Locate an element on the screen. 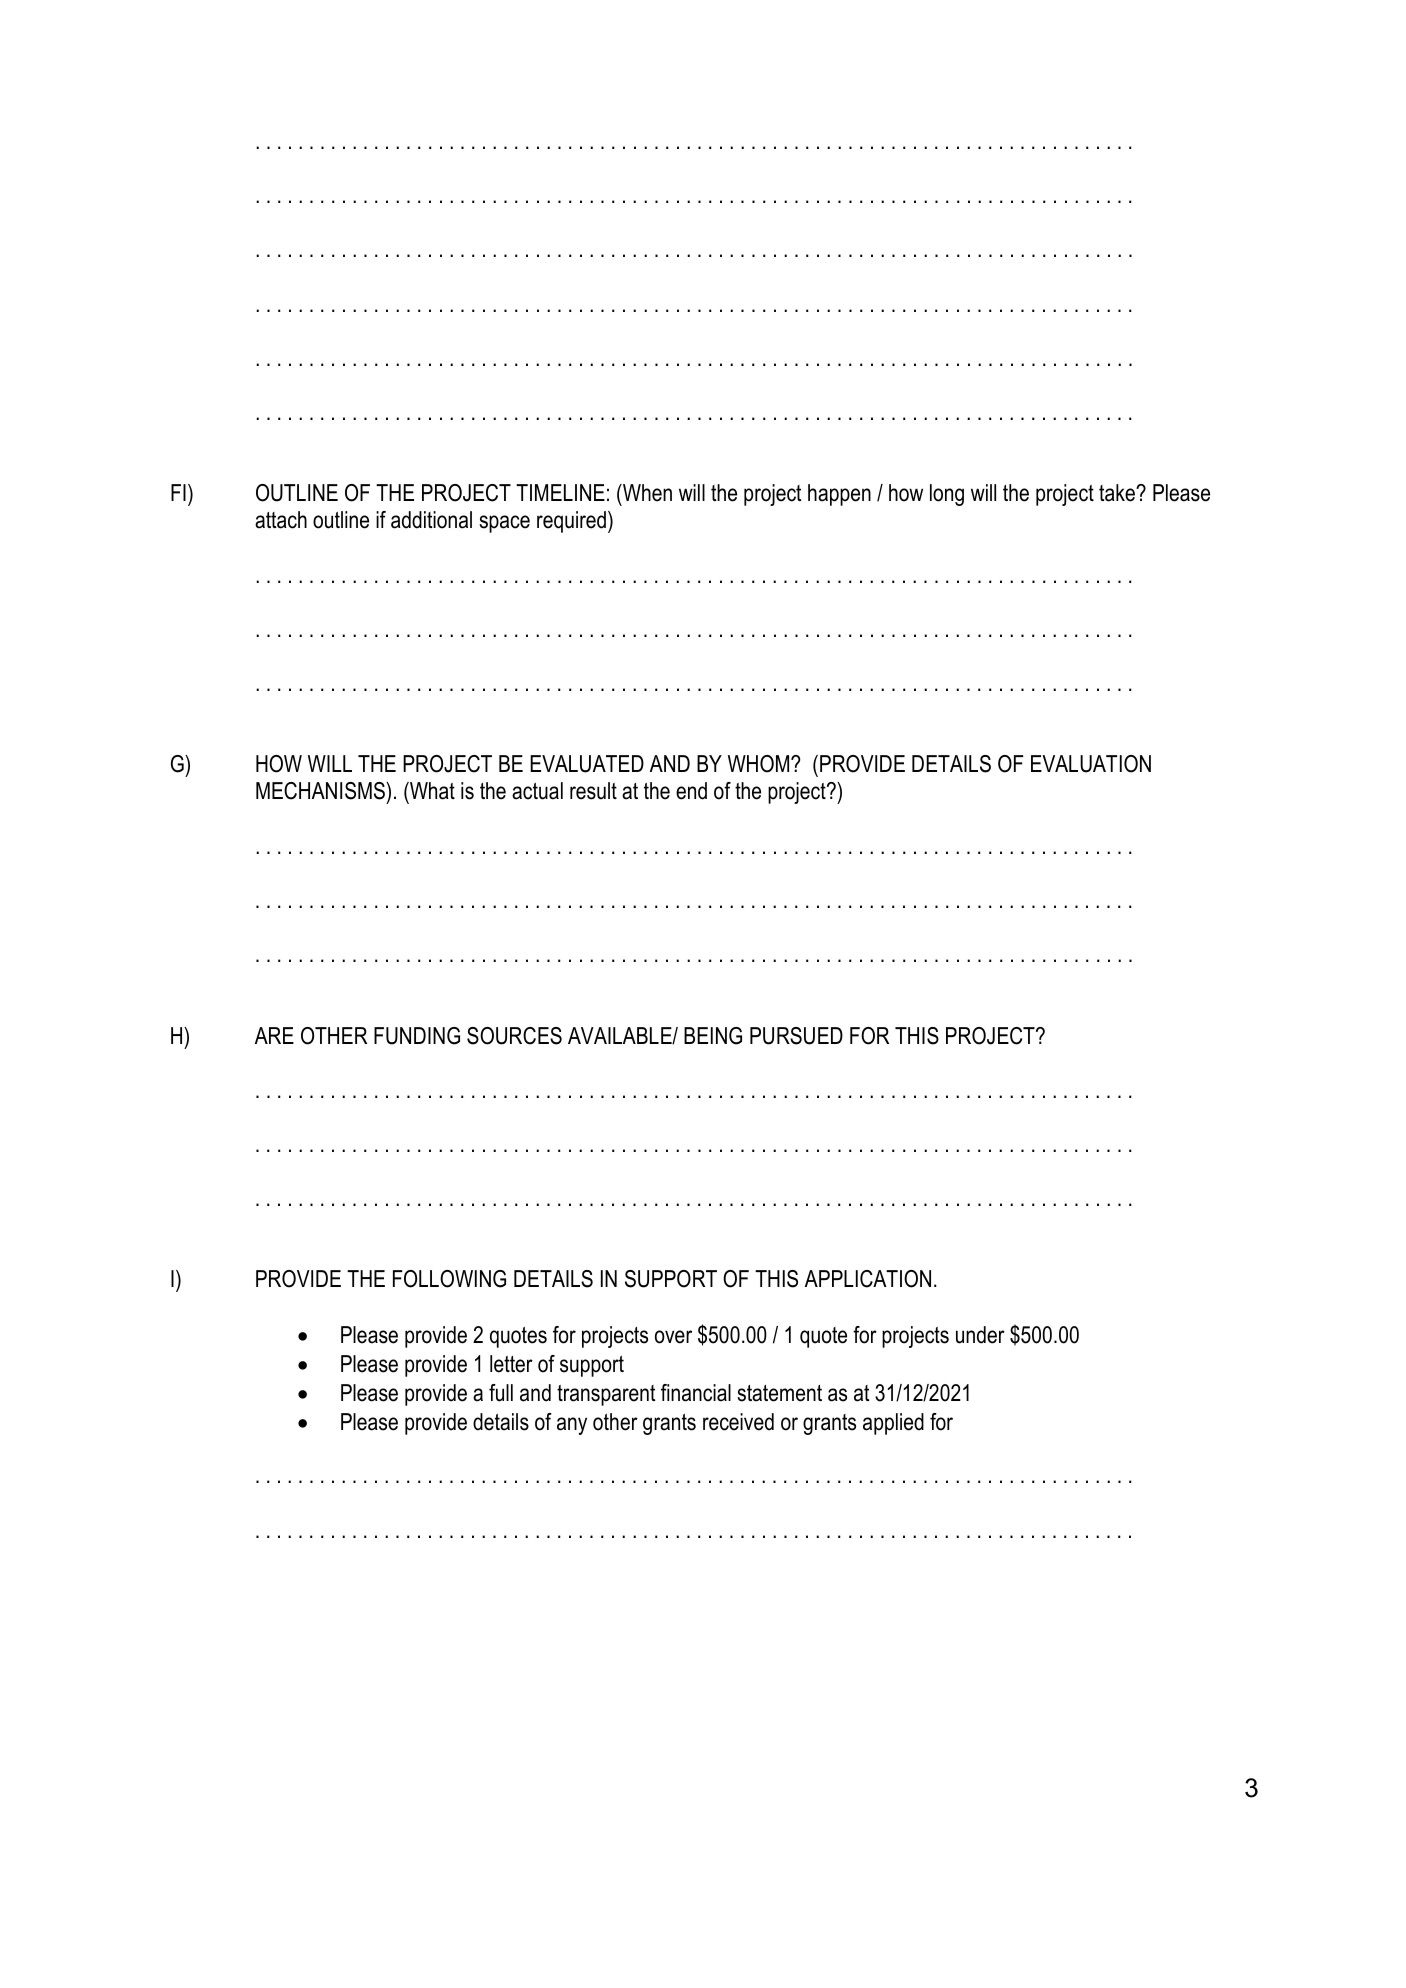  under is located at coordinates (980, 1335).
